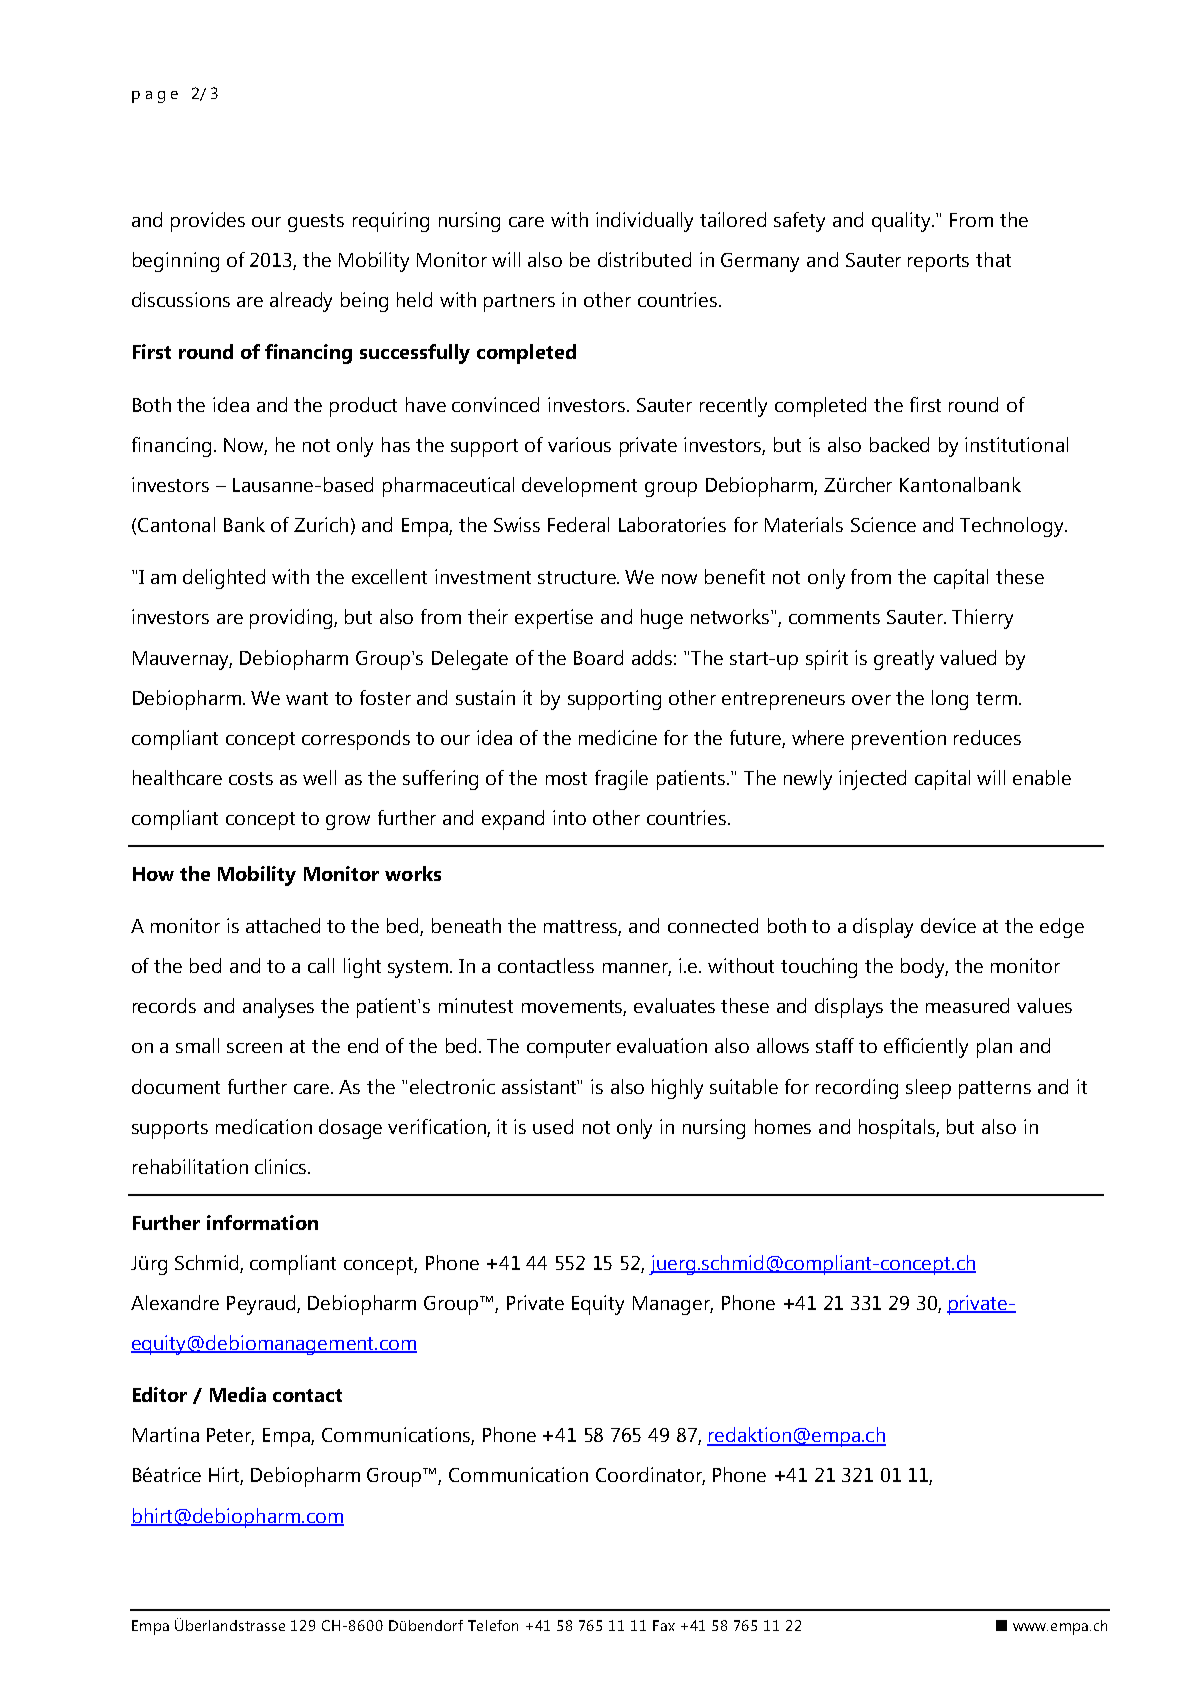 The height and width of the document is (1694, 1198). I want to click on attached, so click(283, 925).
